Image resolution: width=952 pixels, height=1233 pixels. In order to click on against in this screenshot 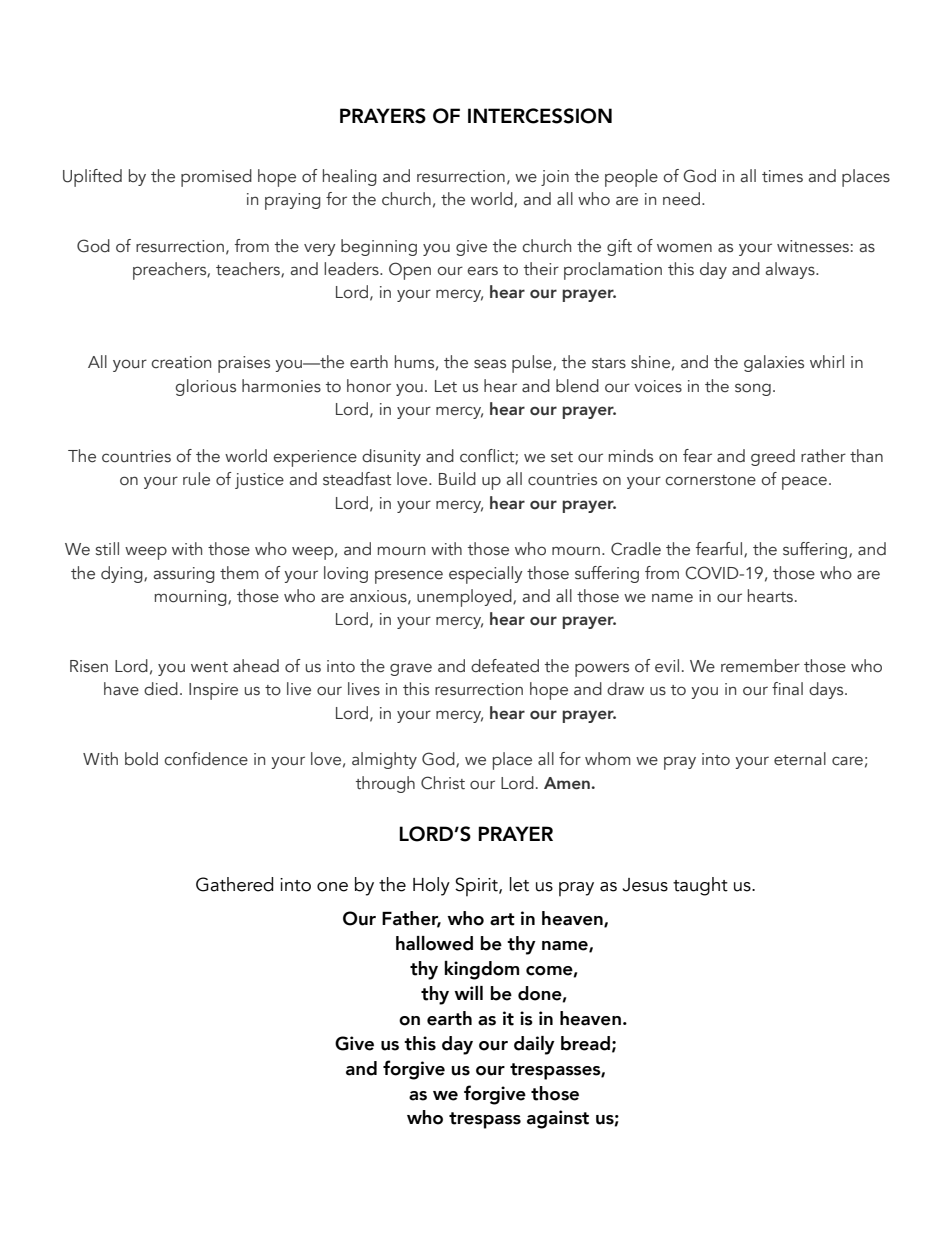, I will do `click(558, 1119)`.
